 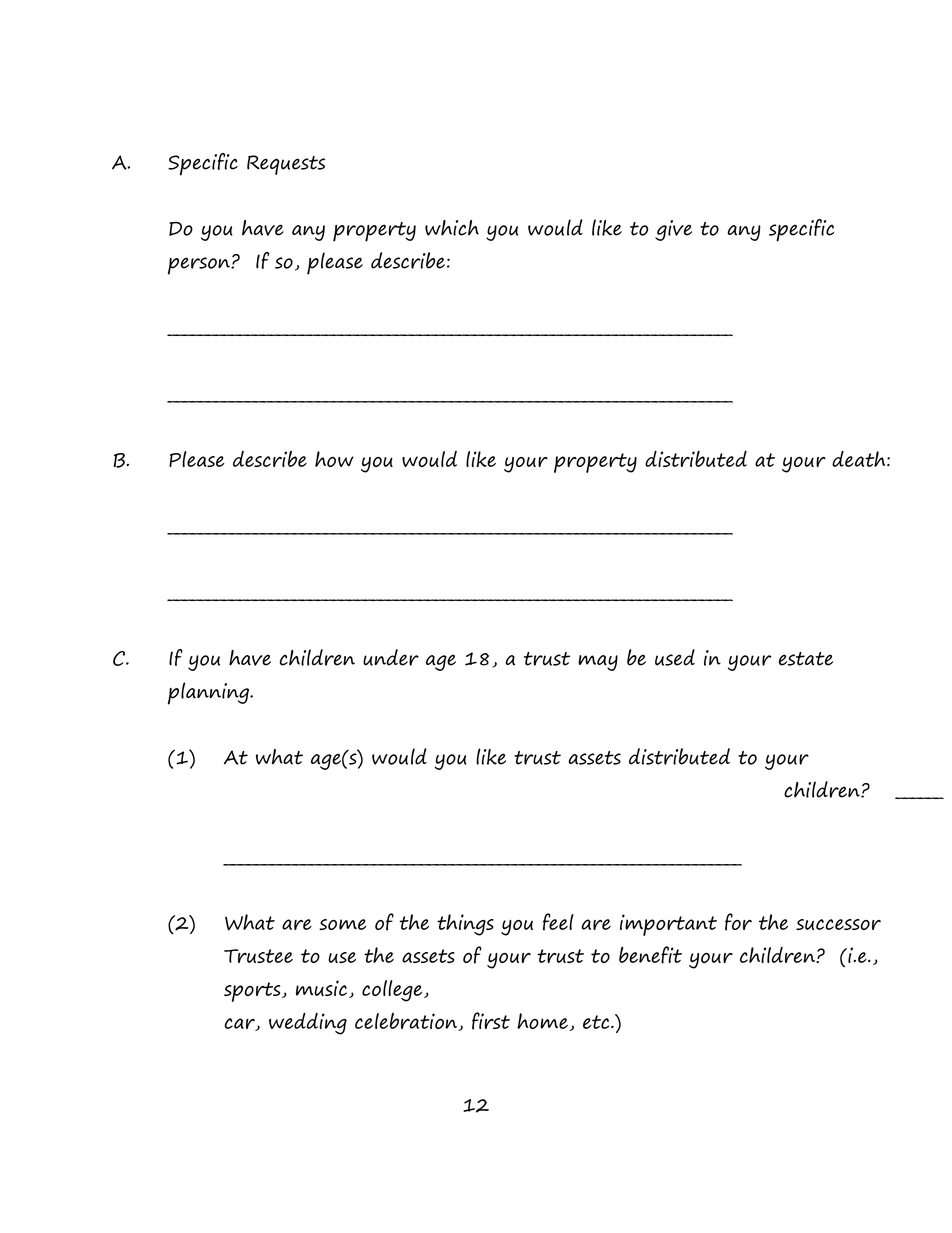 What do you see at coordinates (334, 459) in the screenshot?
I see `how` at bounding box center [334, 459].
